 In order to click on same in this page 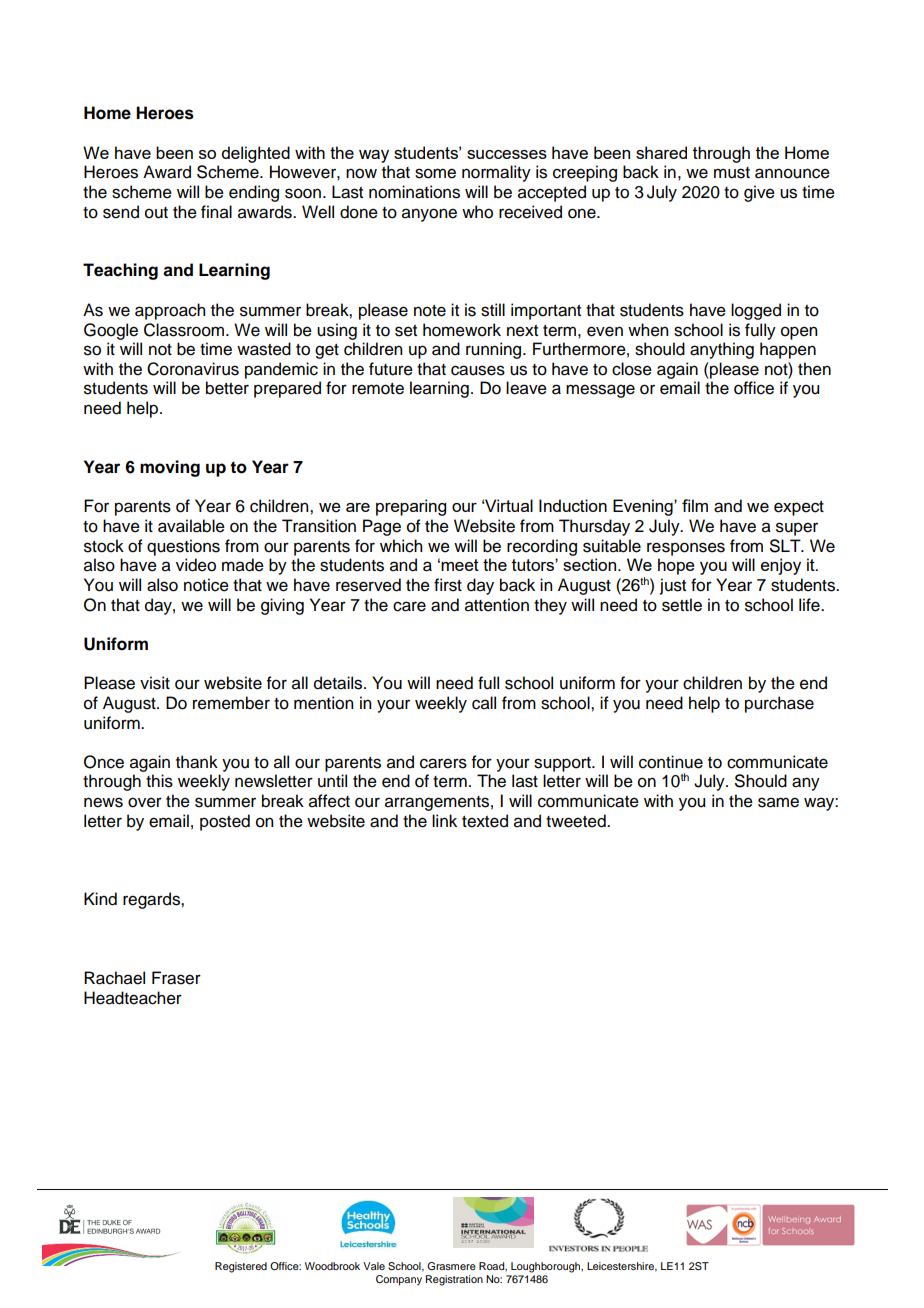, I will do `click(778, 802)`.
